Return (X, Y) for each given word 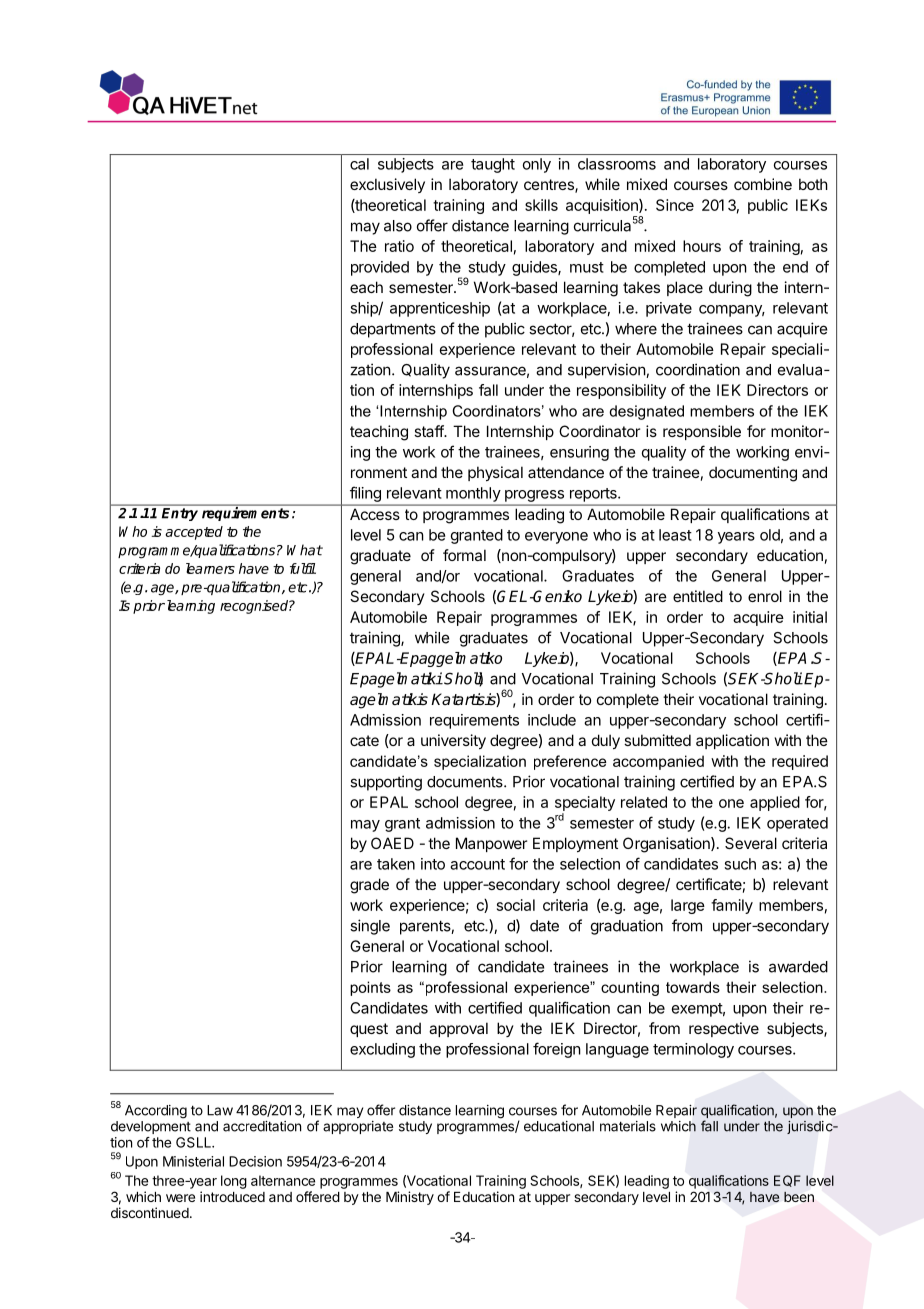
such (740, 864)
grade (369, 886)
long (234, 1182)
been (799, 1197)
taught (493, 165)
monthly (473, 494)
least (675, 535)
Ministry (410, 1198)
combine (763, 184)
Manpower (491, 844)
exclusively (387, 185)
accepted (194, 533)
